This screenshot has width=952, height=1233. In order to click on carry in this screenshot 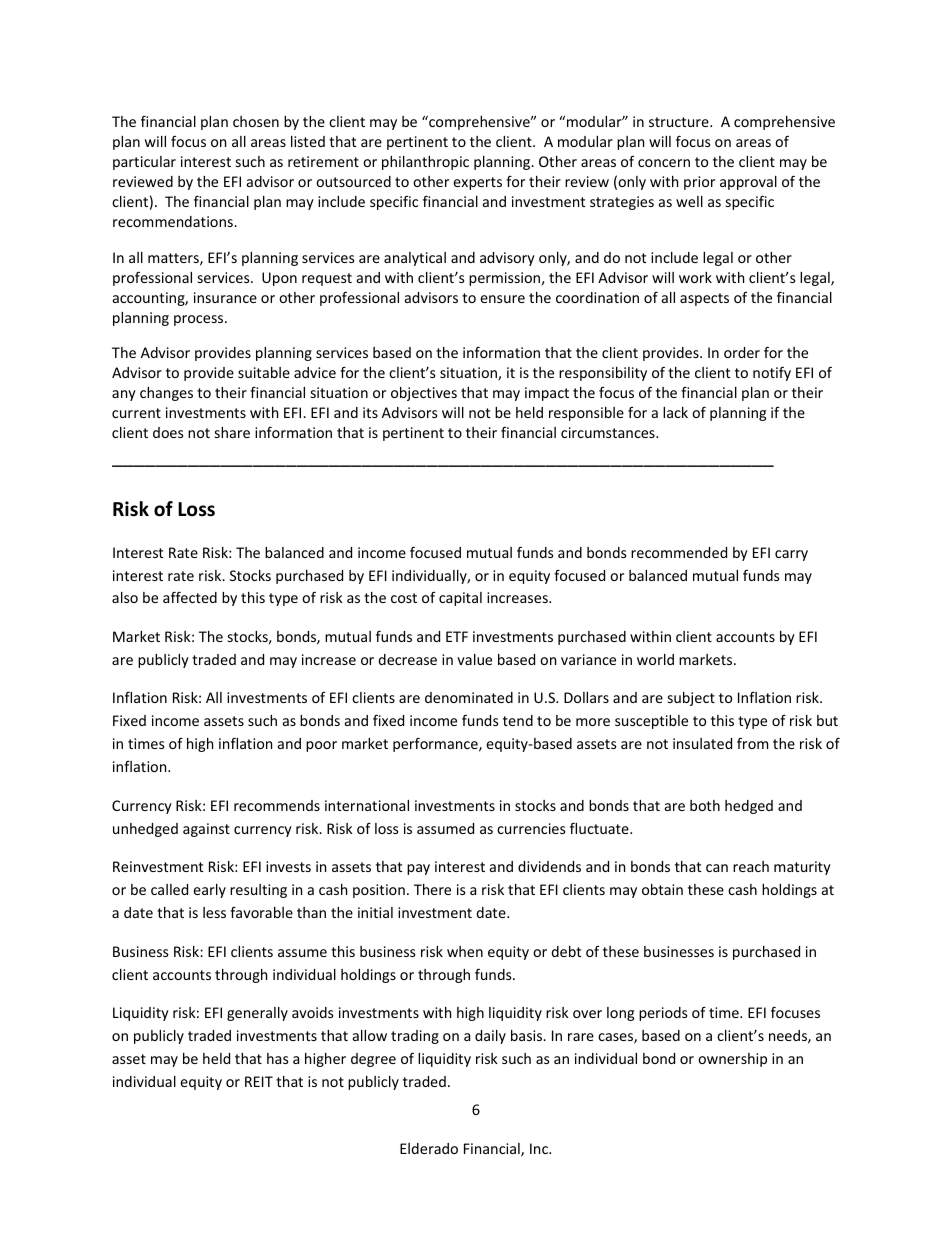, I will do `click(791, 555)`.
